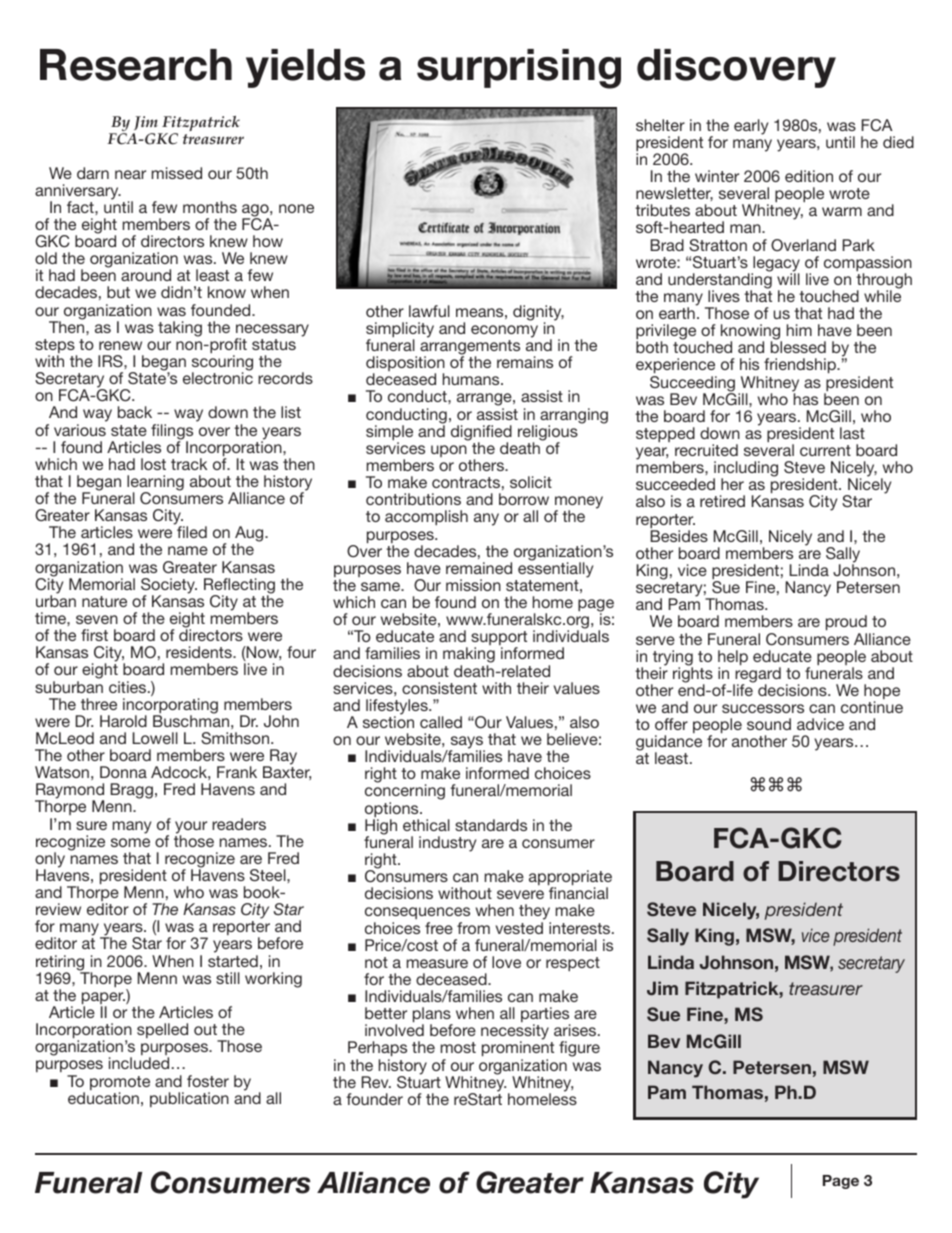 This page has width=952, height=1233. What do you see at coordinates (458, 1047) in the page?
I see `most` at bounding box center [458, 1047].
